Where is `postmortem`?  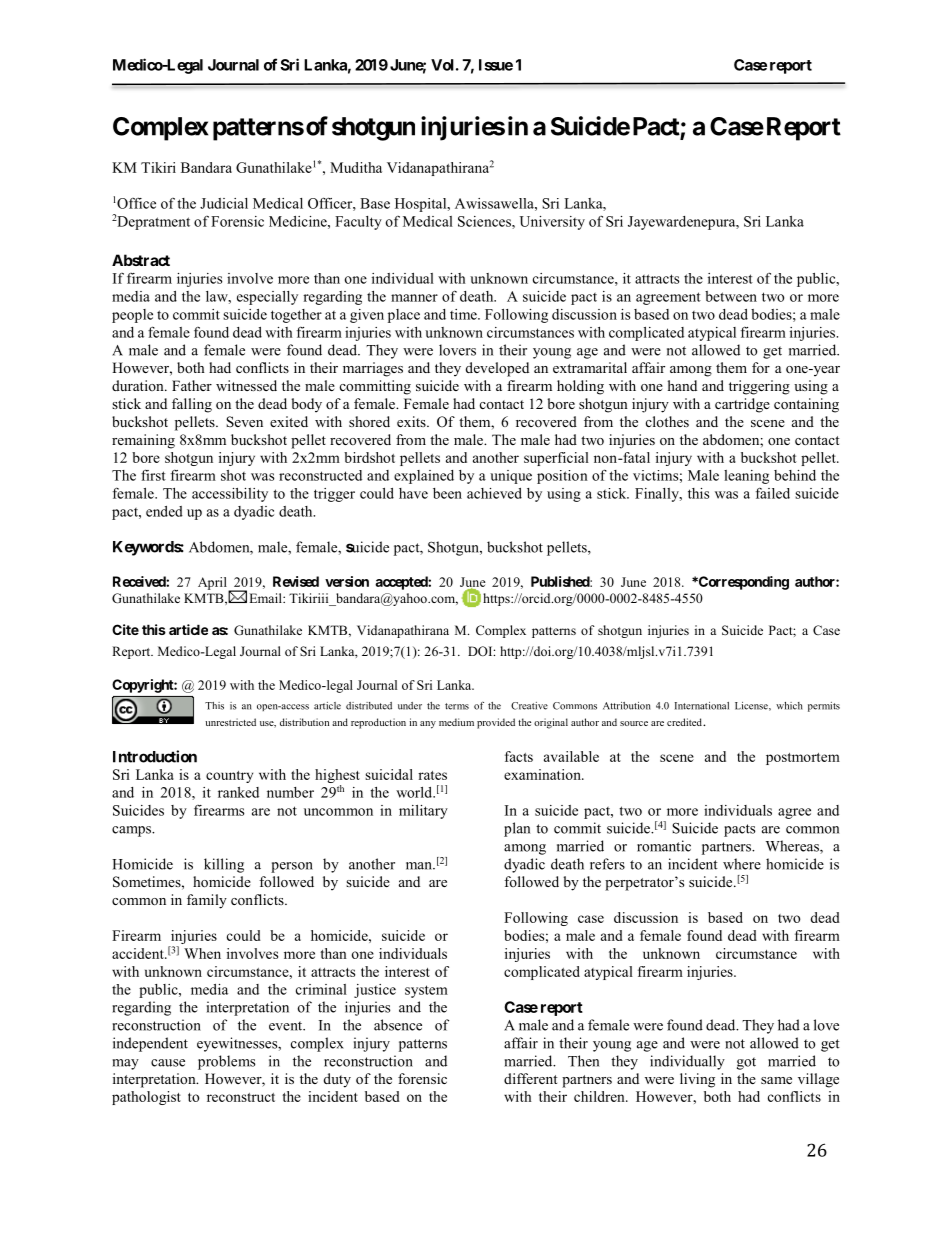
postmortem is located at coordinates (803, 759).
